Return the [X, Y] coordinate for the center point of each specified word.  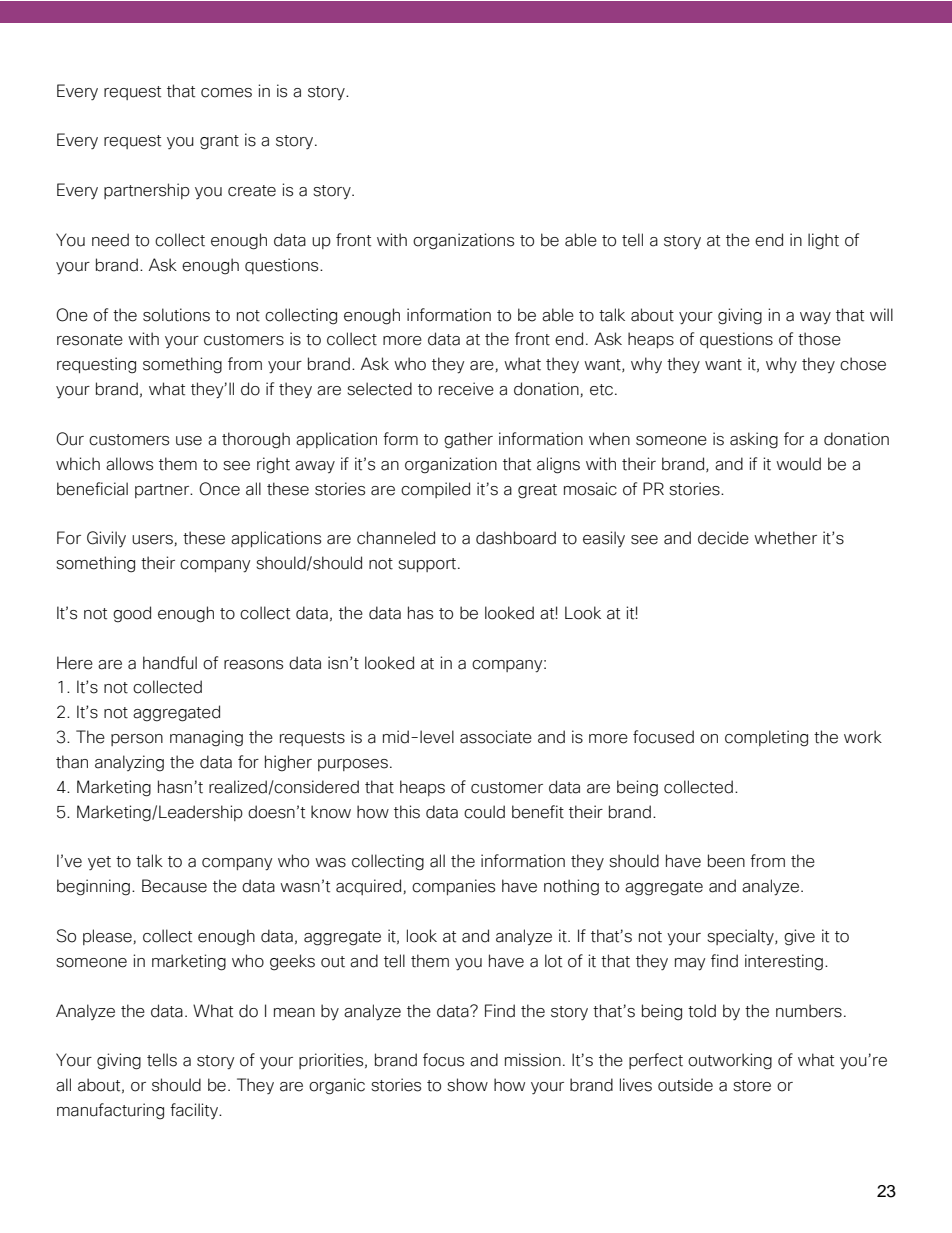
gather [468, 440]
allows [129, 464]
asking [754, 440]
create [252, 191]
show [467, 1085]
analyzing [129, 763]
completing [766, 738]
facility [195, 1111]
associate [496, 737]
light [823, 241]
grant [219, 142]
